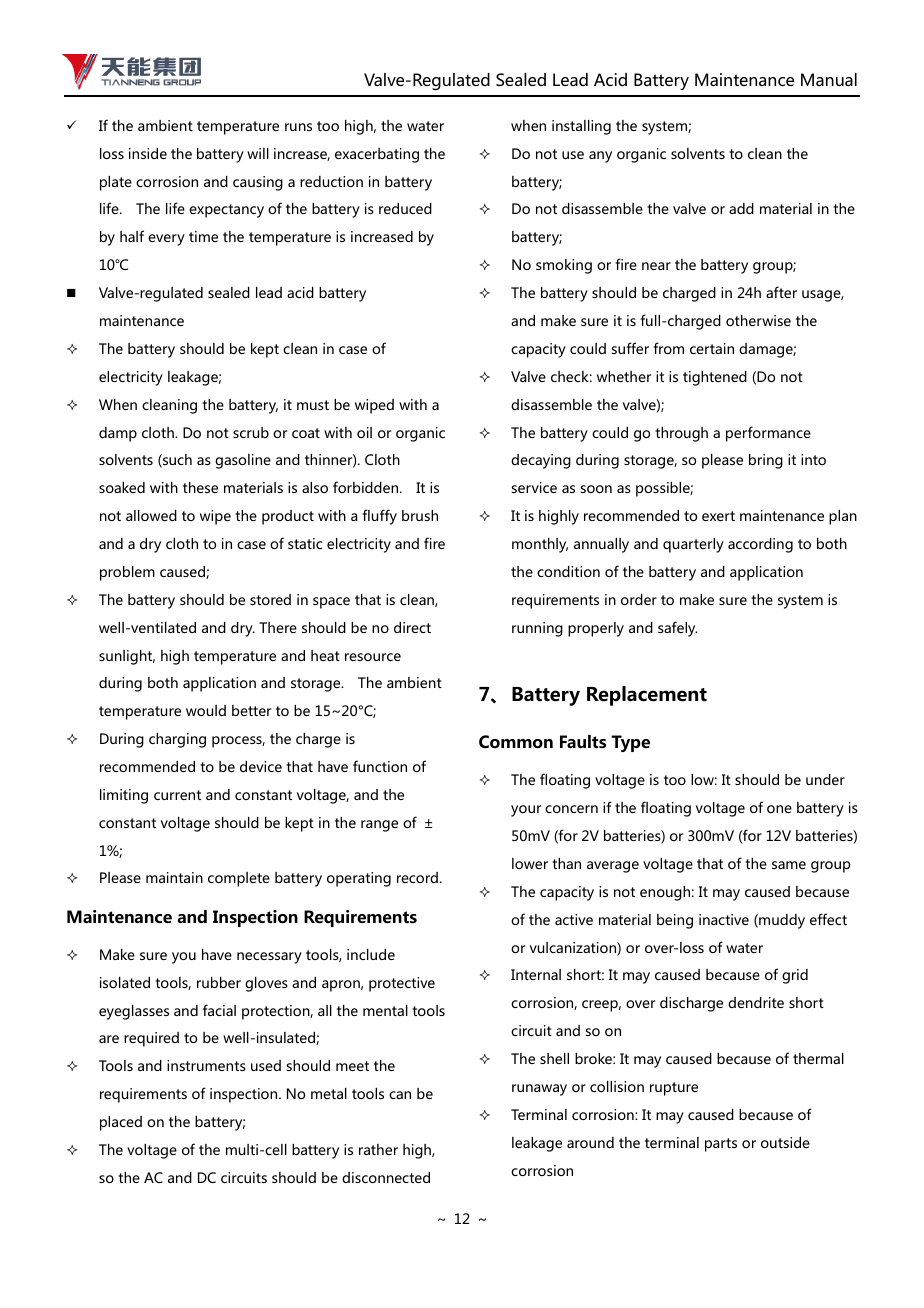 This screenshot has width=924, height=1308. Describe the element at coordinates (151, 515) in the screenshot. I see `allowed` at that location.
